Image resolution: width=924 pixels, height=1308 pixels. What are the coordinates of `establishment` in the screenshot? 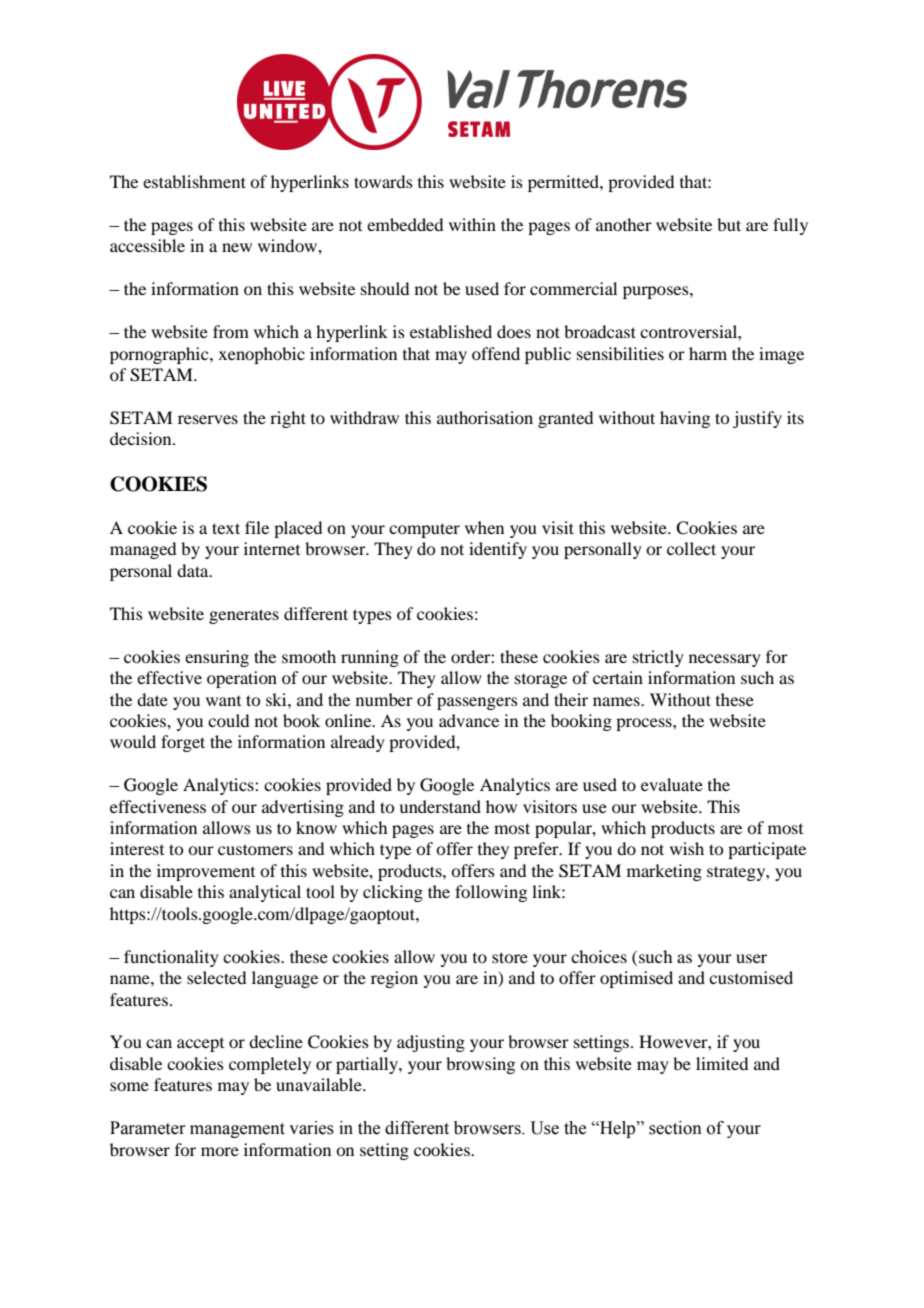 It's located at (194, 181).
